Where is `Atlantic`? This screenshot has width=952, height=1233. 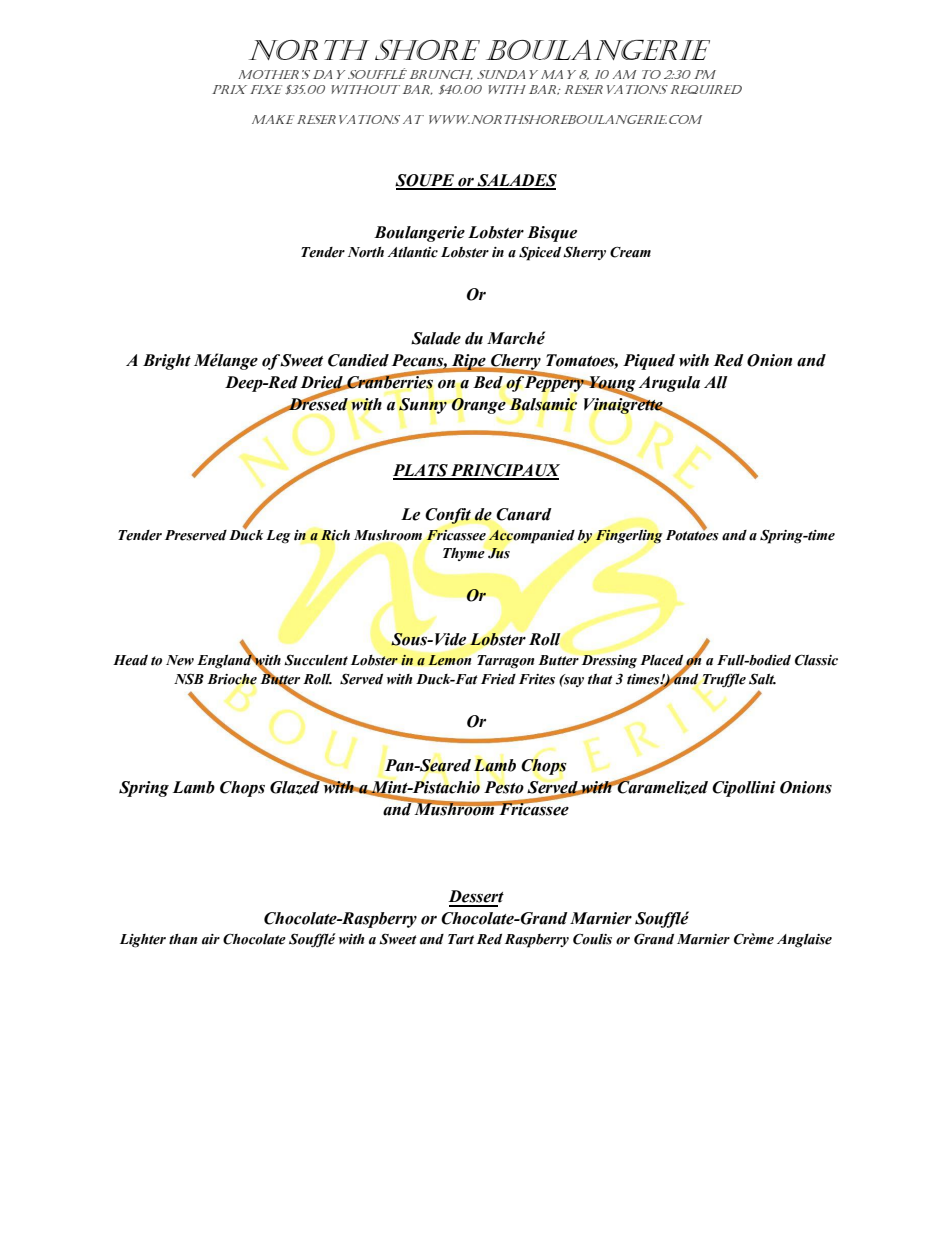
Atlantic is located at coordinates (412, 252).
